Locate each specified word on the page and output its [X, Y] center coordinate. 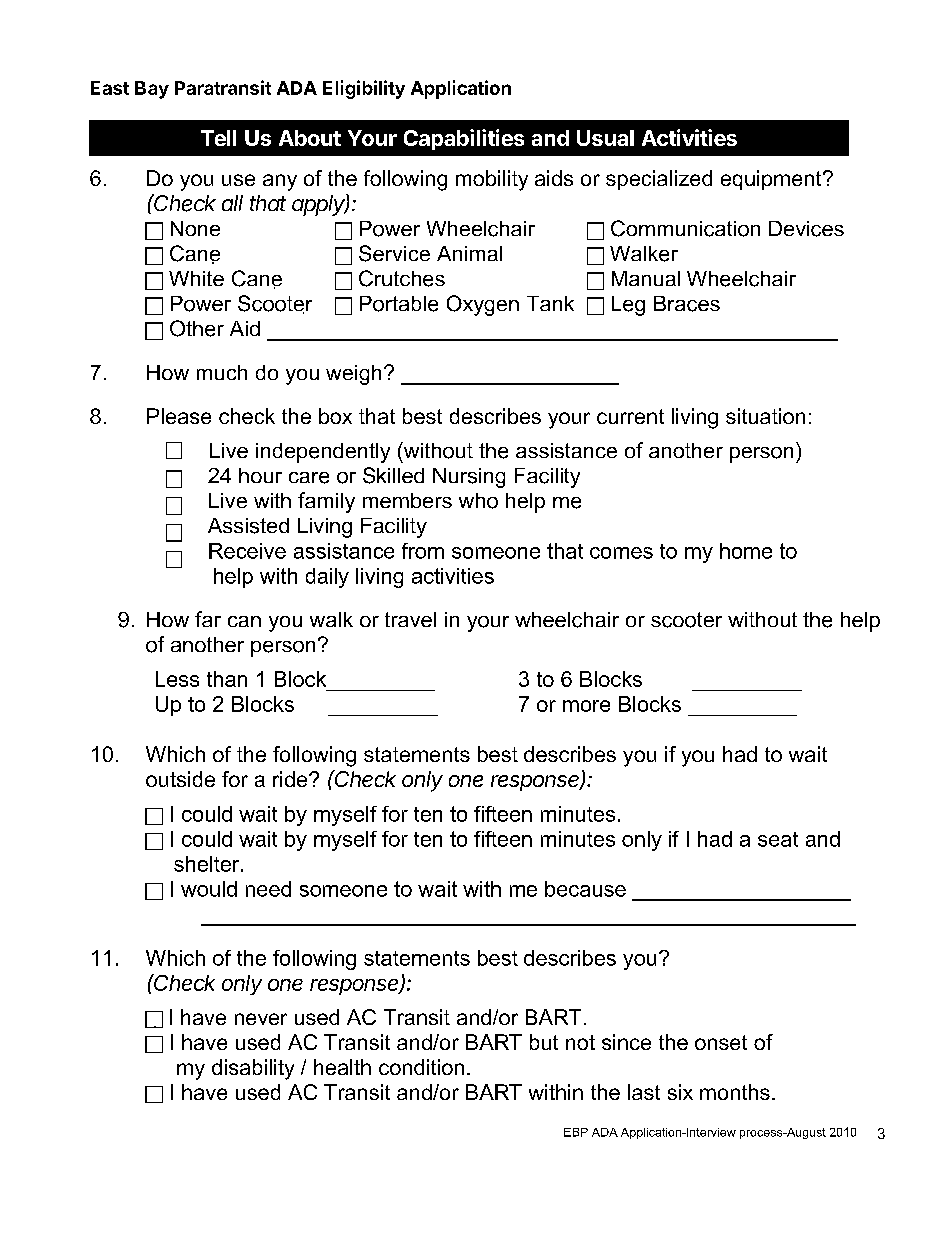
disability [253, 1069]
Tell [218, 138]
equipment [772, 180]
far [208, 619]
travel [410, 619]
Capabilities [464, 139]
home [746, 551]
